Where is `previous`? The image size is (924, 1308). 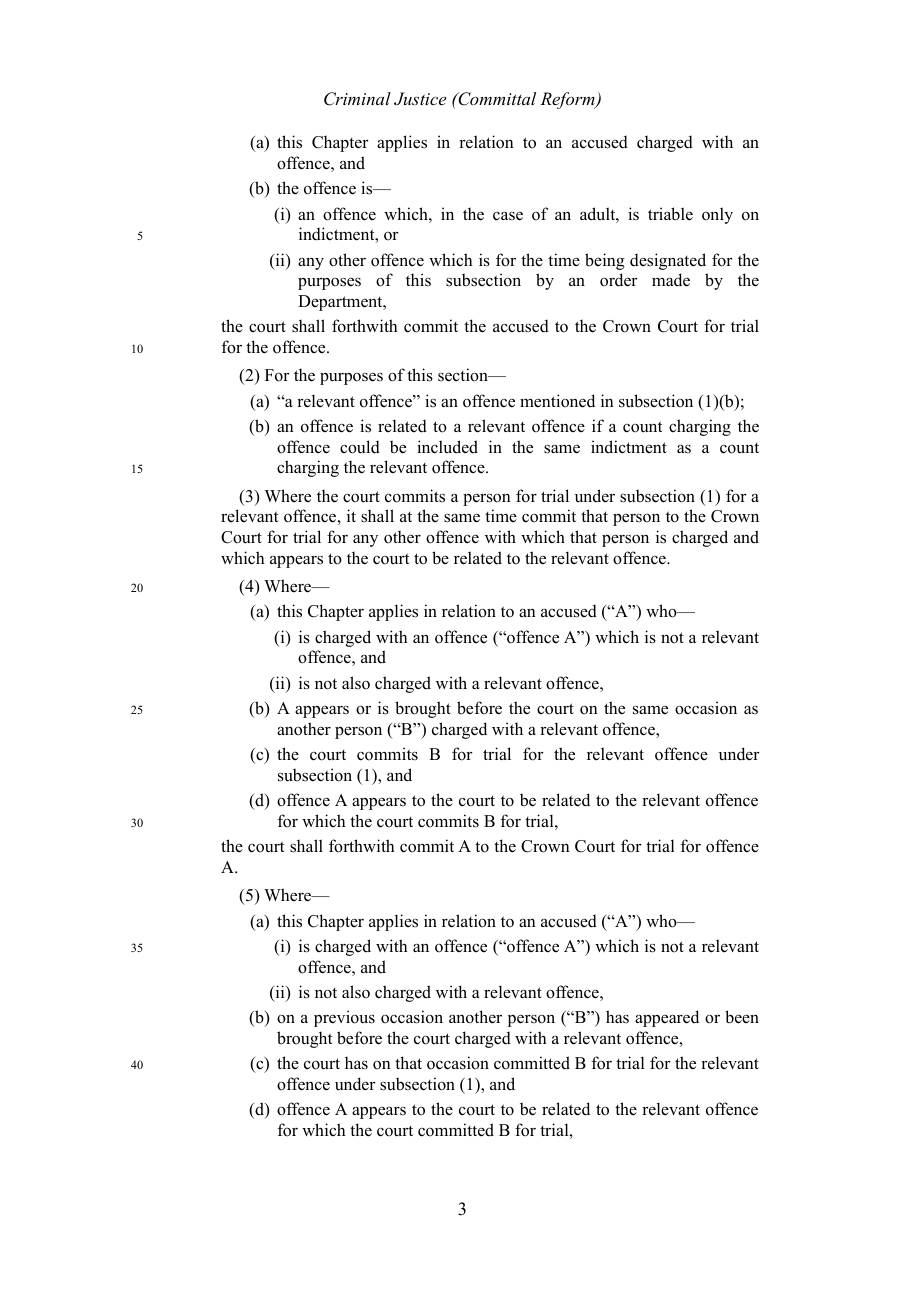 previous is located at coordinates (344, 1018).
